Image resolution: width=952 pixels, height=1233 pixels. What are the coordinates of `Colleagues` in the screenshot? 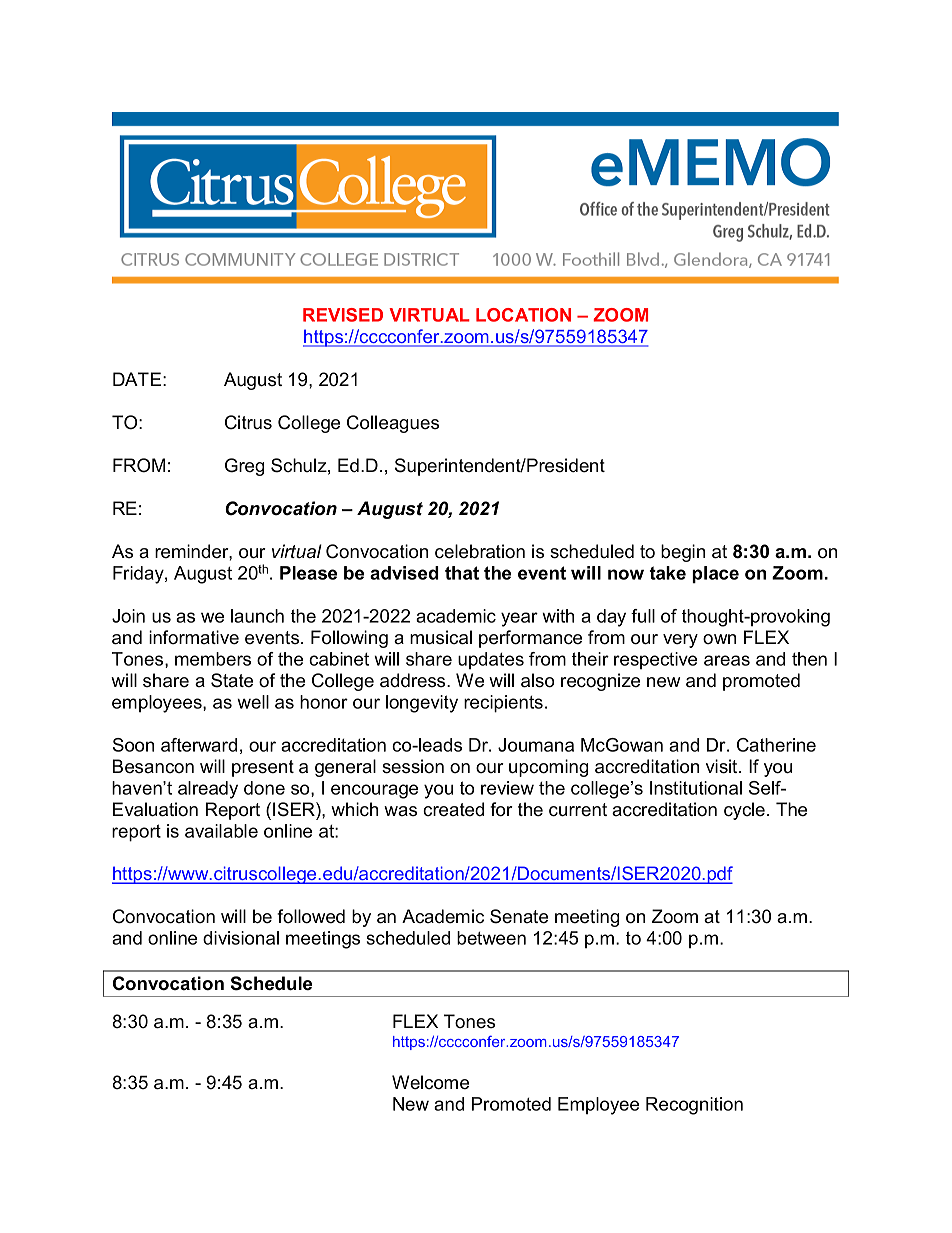 It's located at (393, 424).
